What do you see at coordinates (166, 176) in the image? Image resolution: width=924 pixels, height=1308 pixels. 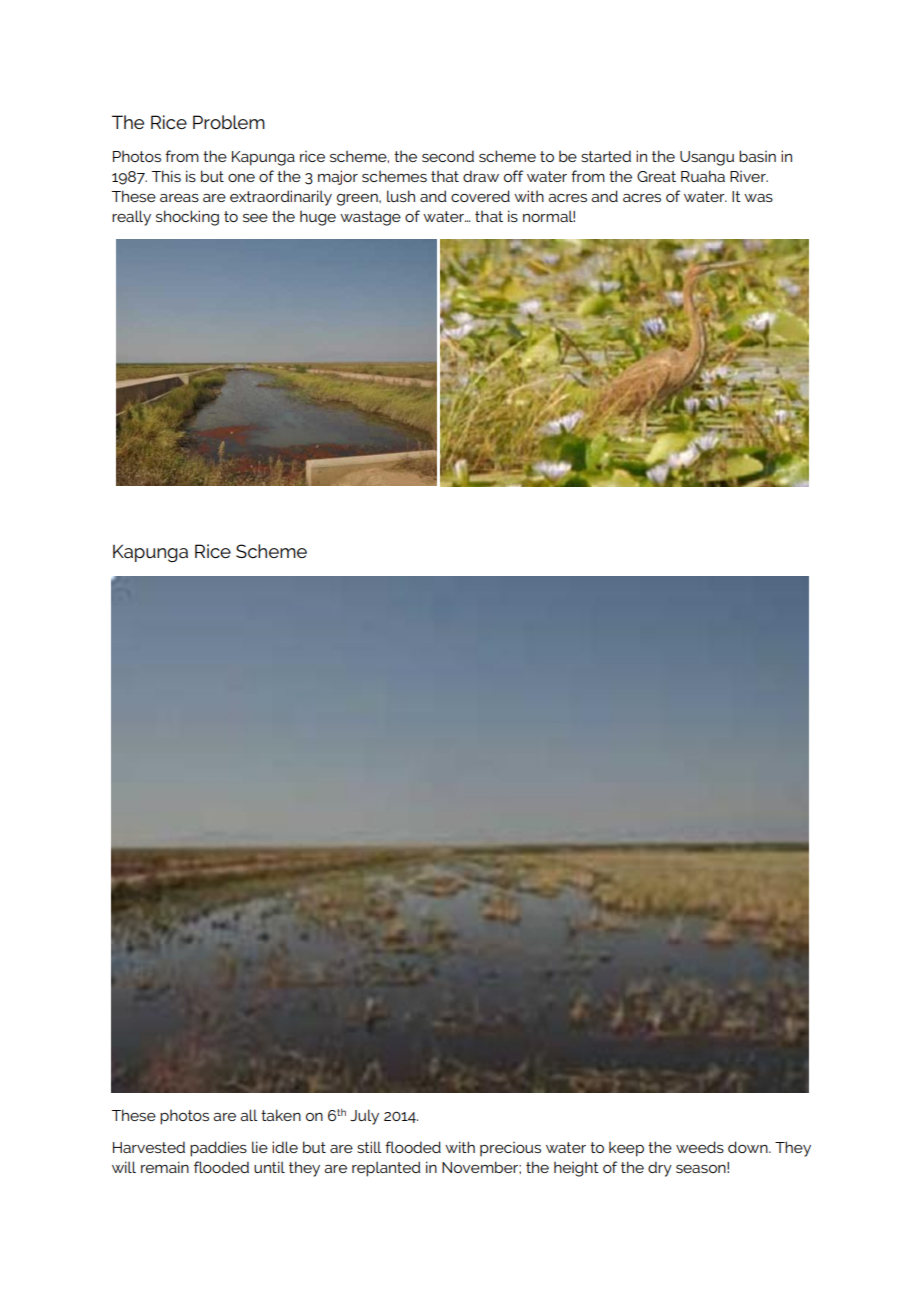 I see `This` at bounding box center [166, 176].
